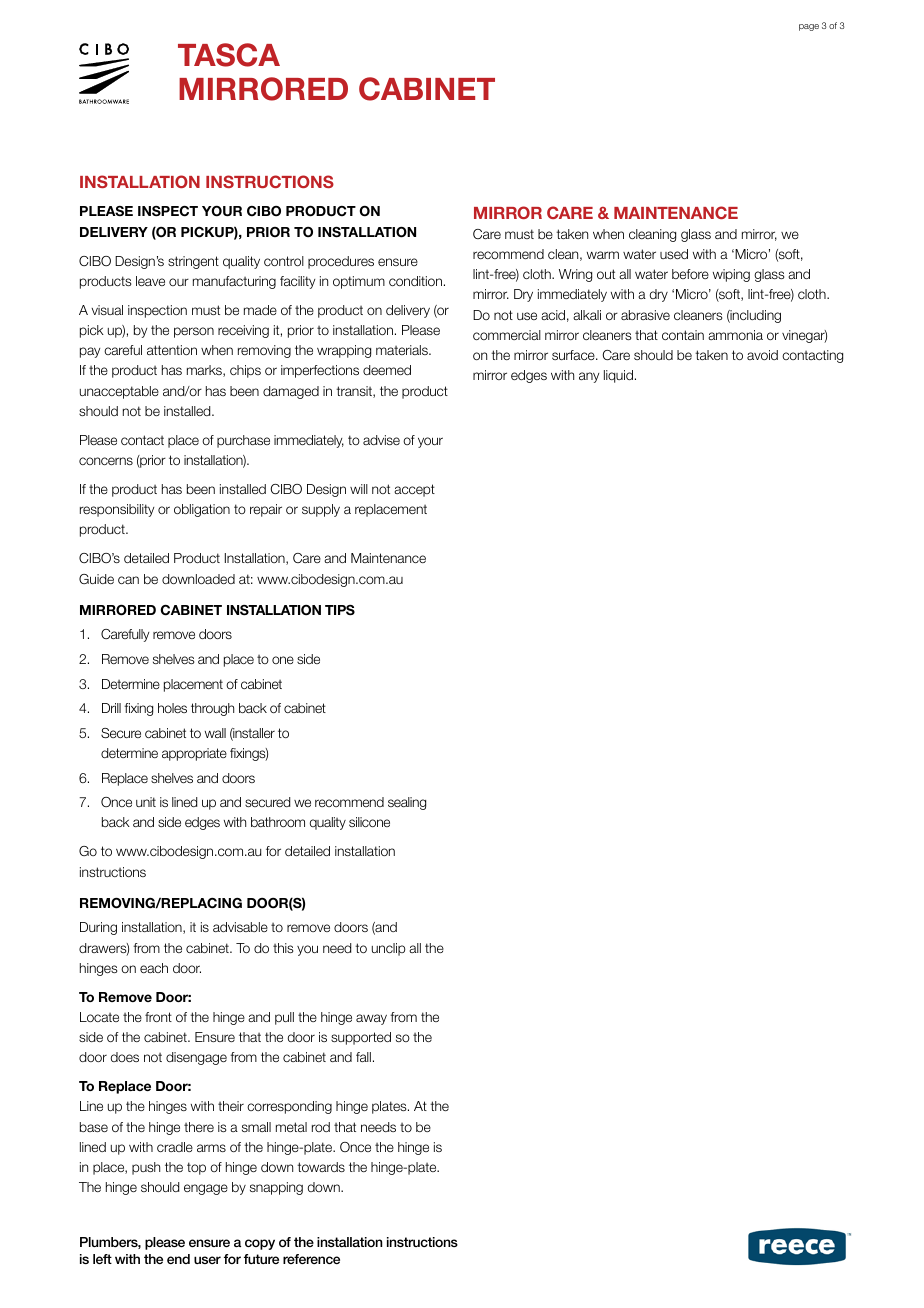 The width and height of the screenshot is (924, 1308). What do you see at coordinates (207, 1260) in the screenshot?
I see `user` at bounding box center [207, 1260].
